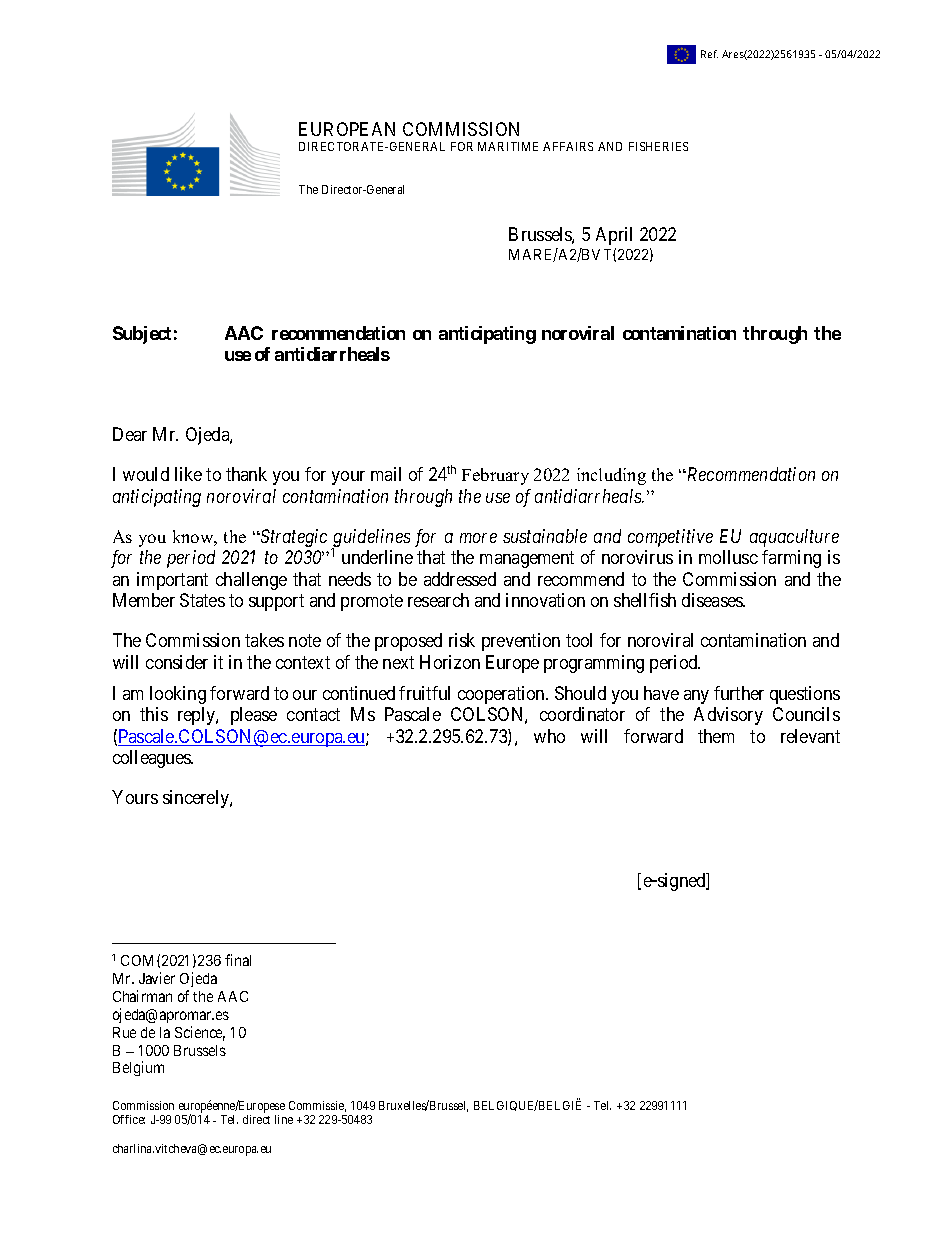 The width and height of the screenshot is (952, 1233). What do you see at coordinates (462, 640) in the screenshot?
I see `risk` at bounding box center [462, 640].
